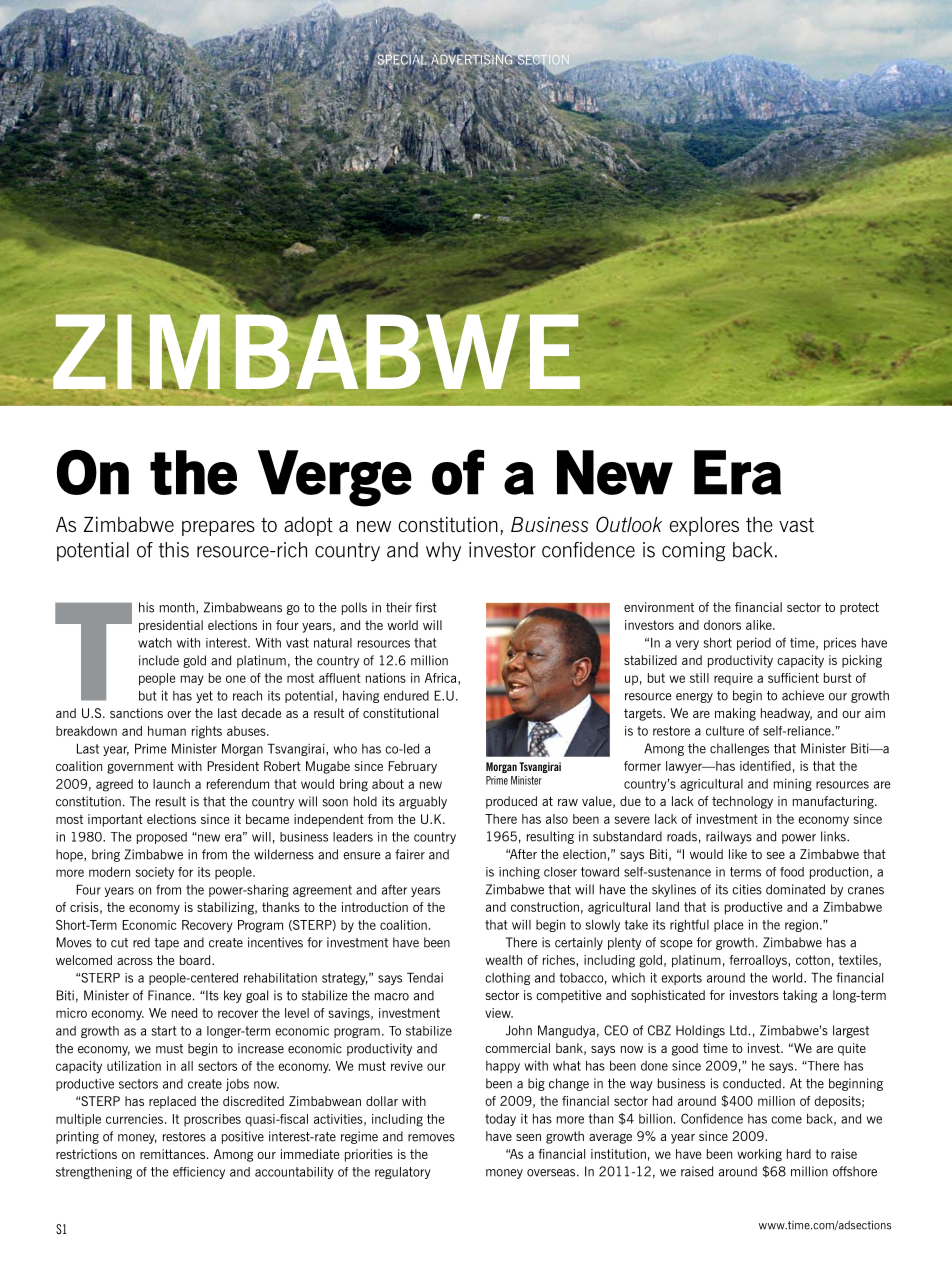 The image size is (952, 1270). I want to click on first, so click(426, 607).
